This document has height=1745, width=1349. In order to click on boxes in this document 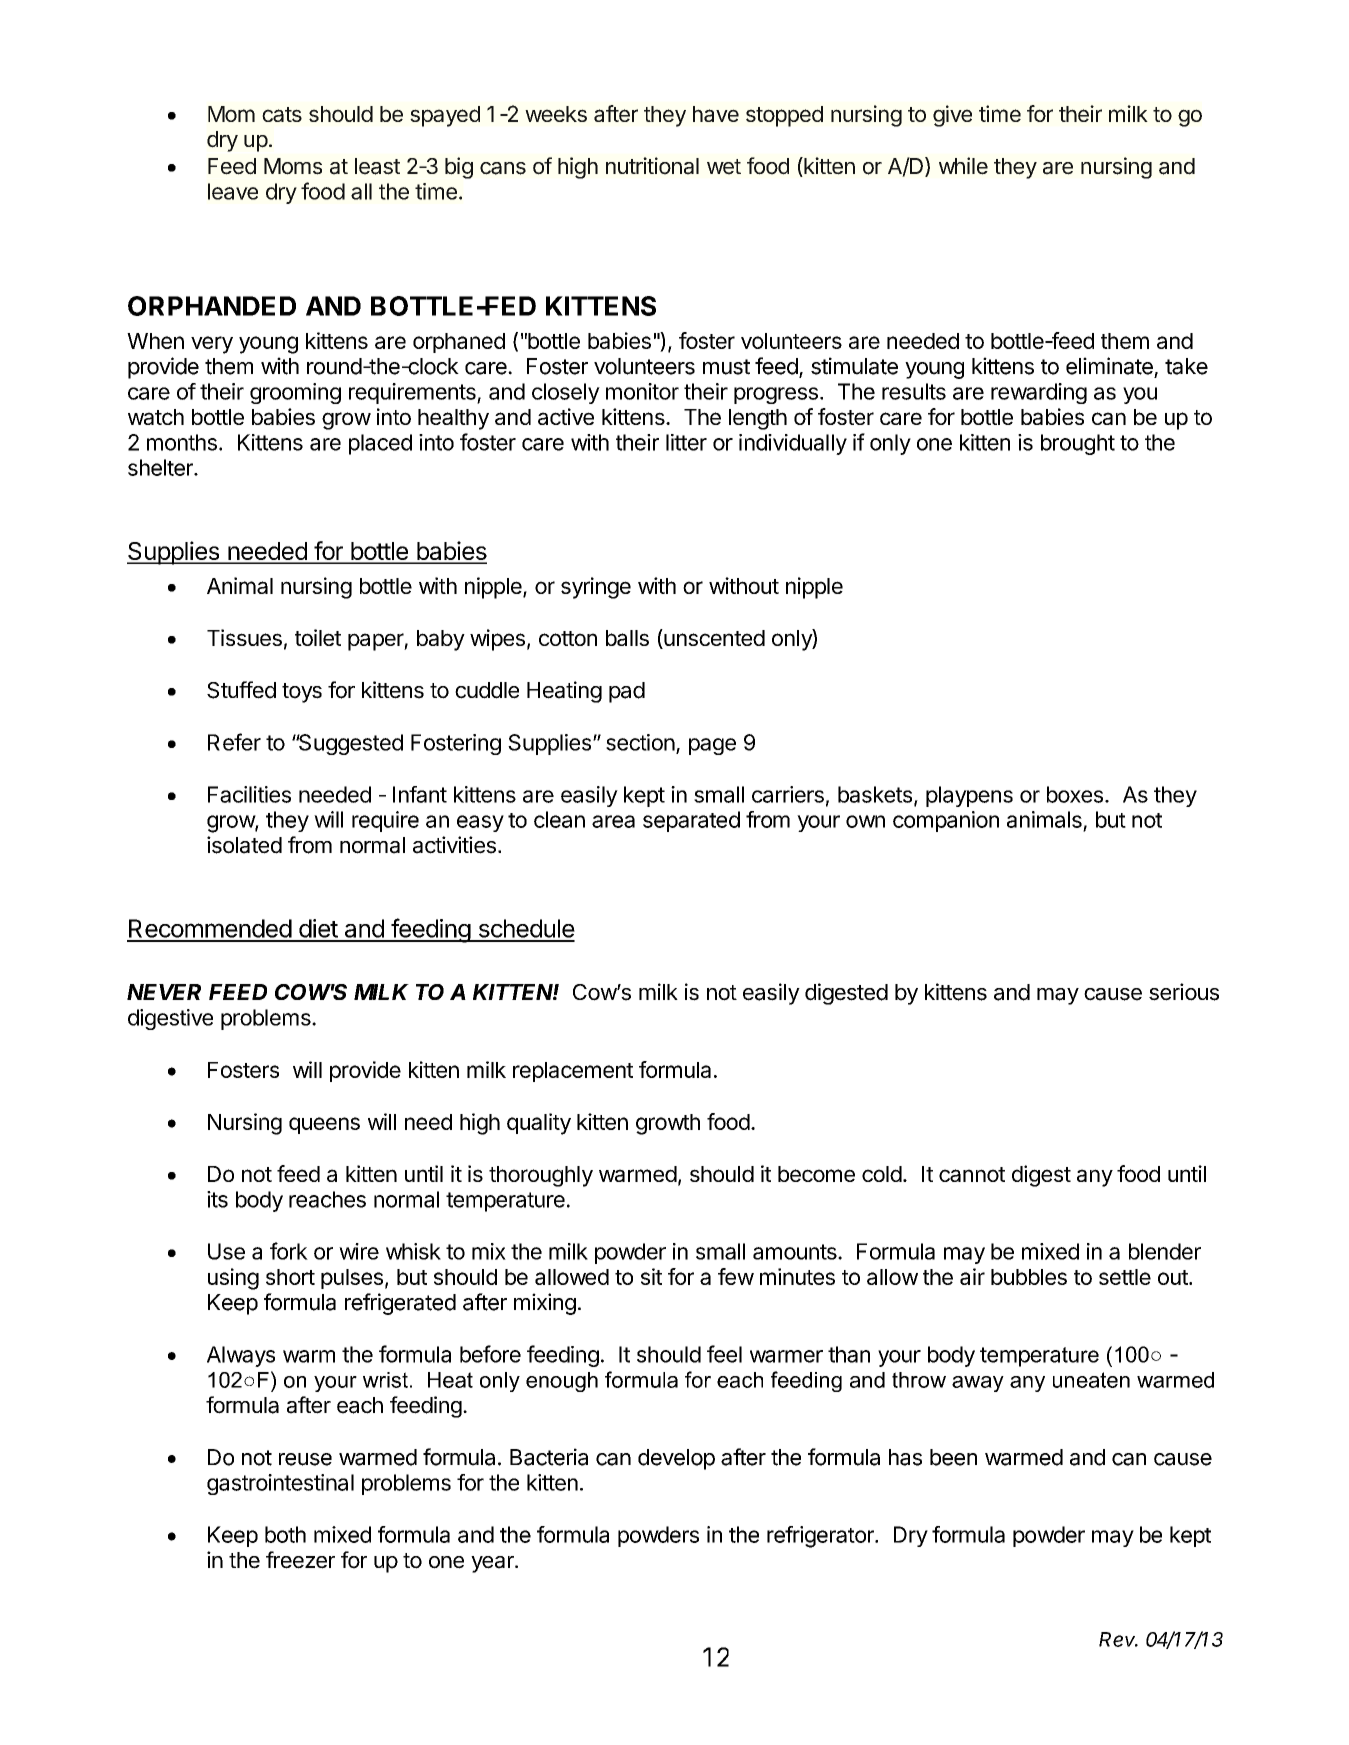, I will do `click(1075, 794)`.
